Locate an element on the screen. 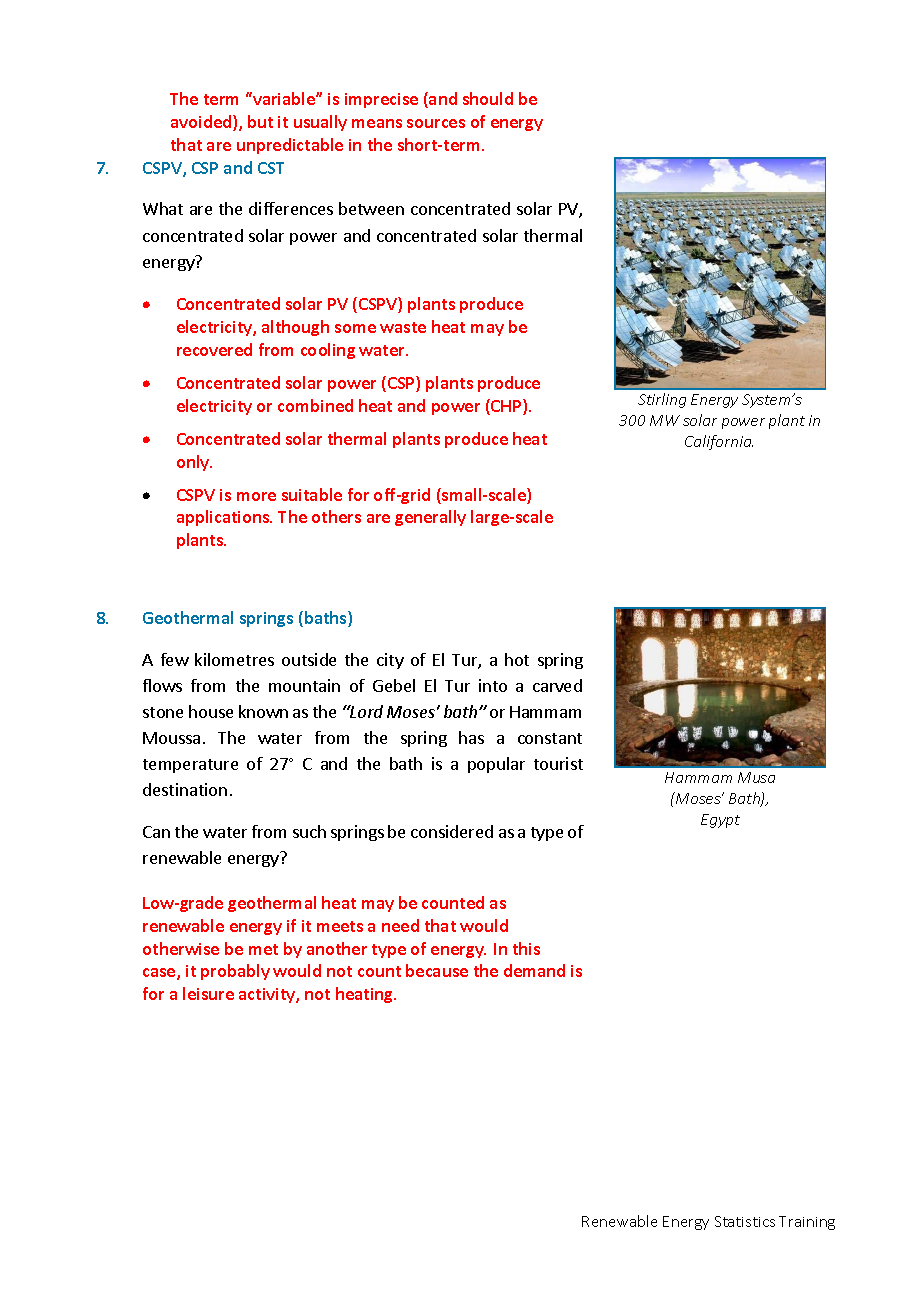 The height and width of the screenshot is (1308, 924). because is located at coordinates (437, 970).
